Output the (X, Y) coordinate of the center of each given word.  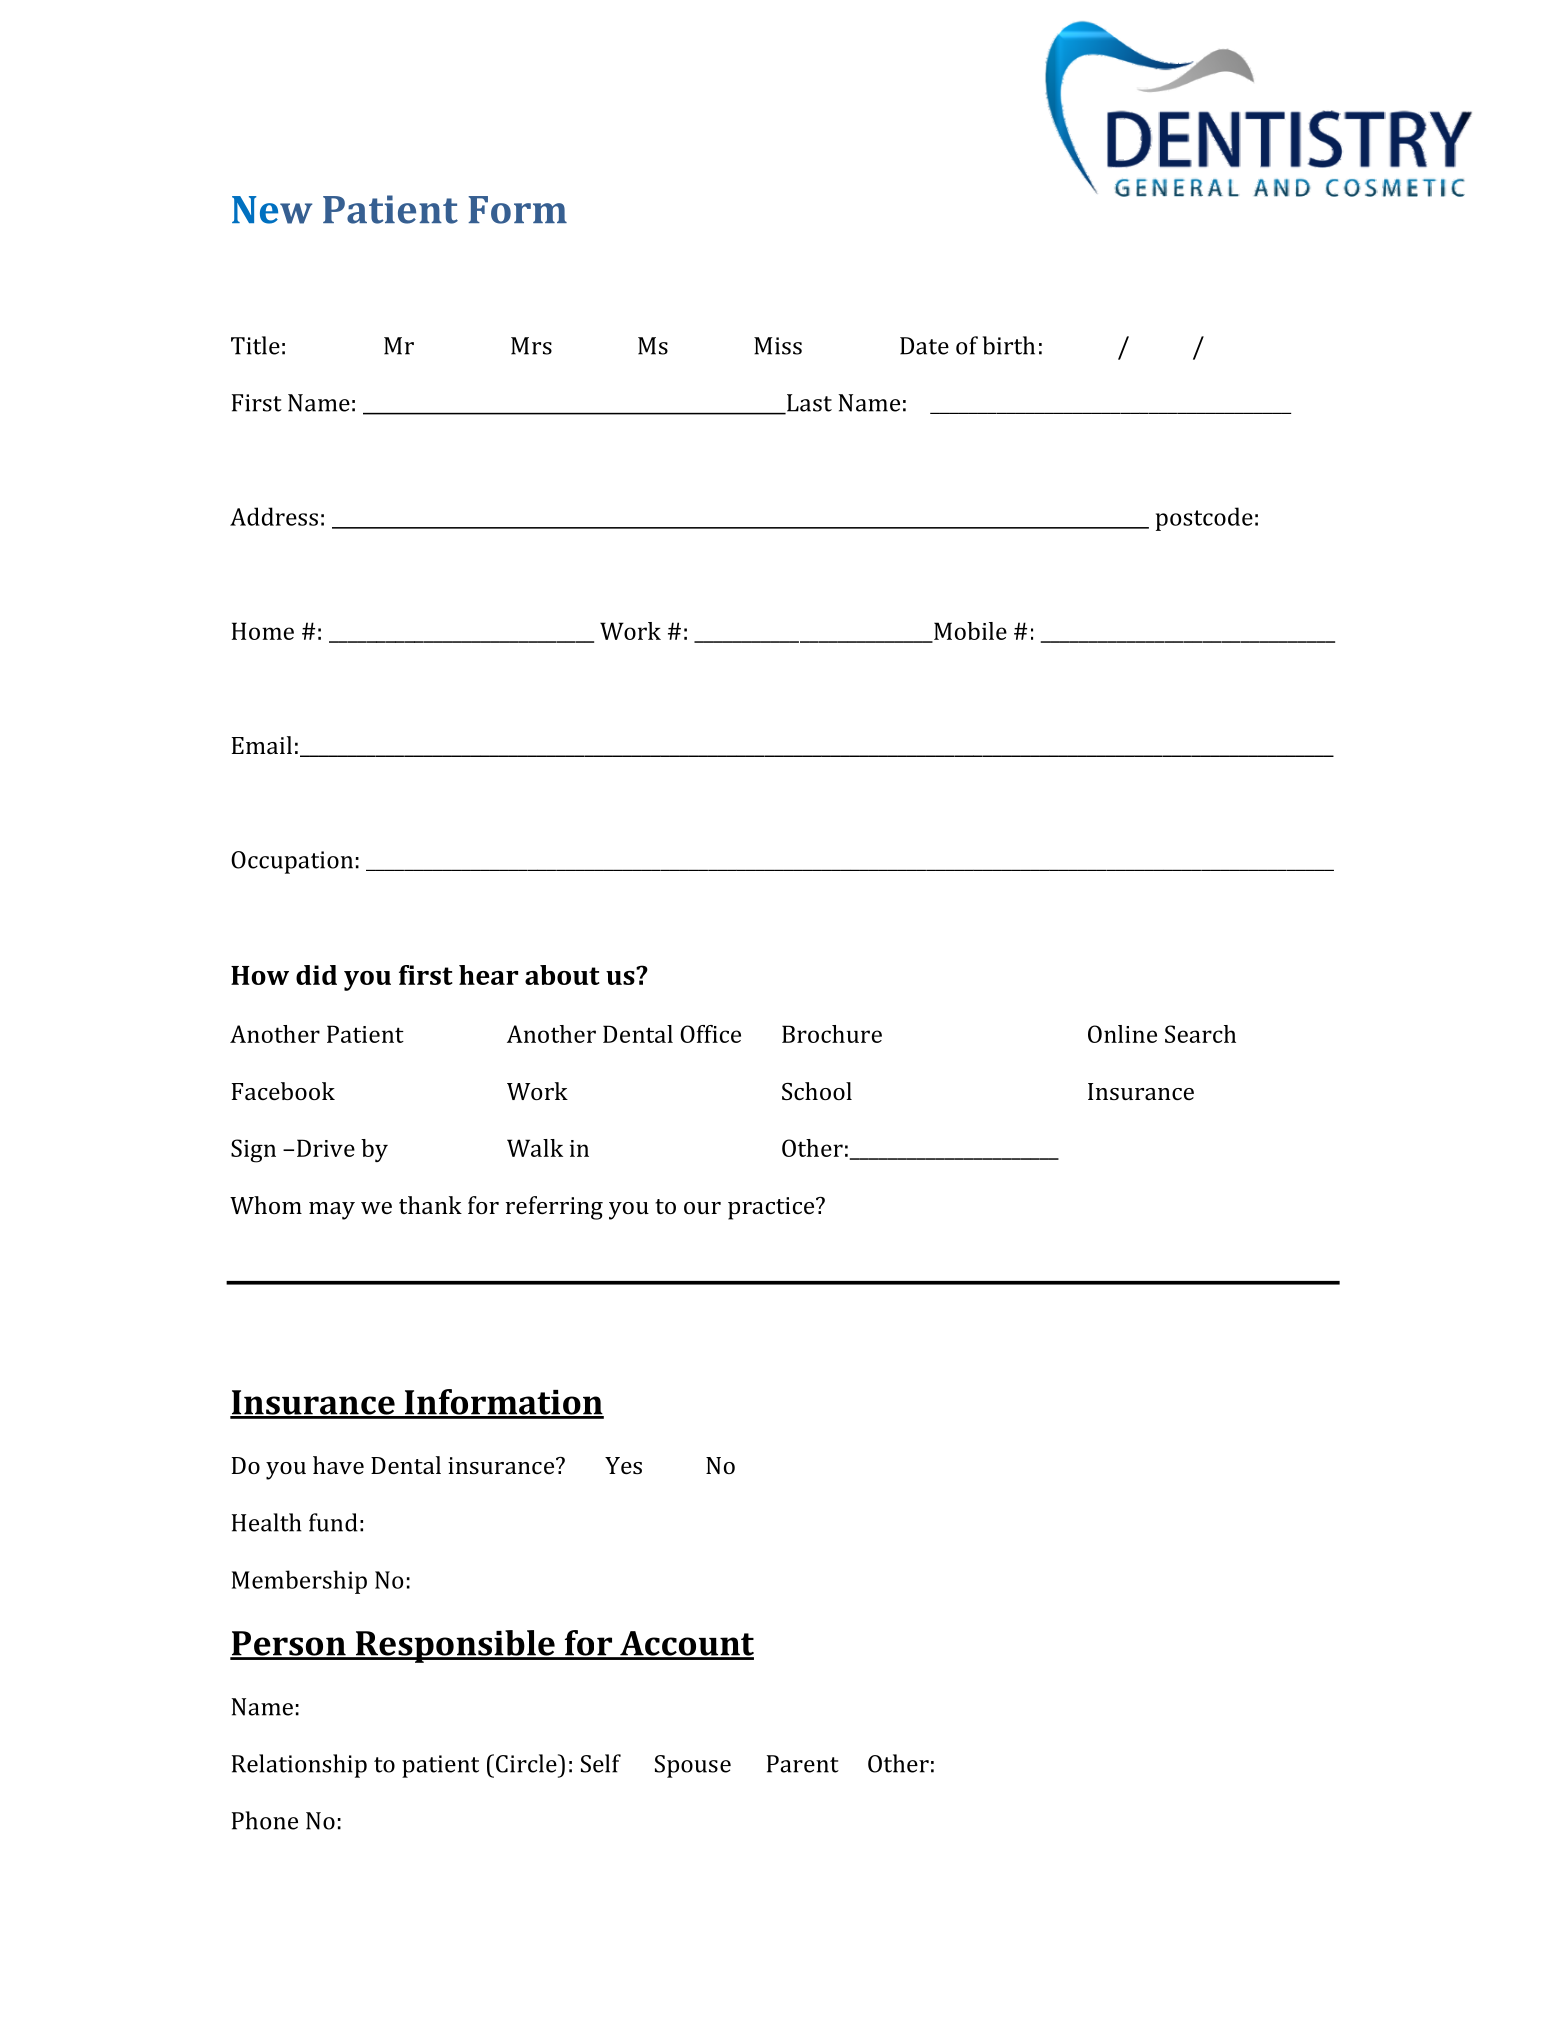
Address (274, 516)
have (338, 1465)
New (272, 210)
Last (808, 404)
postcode (1204, 519)
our (702, 1208)
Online (1122, 1034)
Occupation (292, 862)
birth (1009, 345)
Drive (326, 1148)
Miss (778, 346)
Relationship (299, 1766)
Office (710, 1034)
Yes (623, 1465)
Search (1200, 1034)
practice (772, 1208)
